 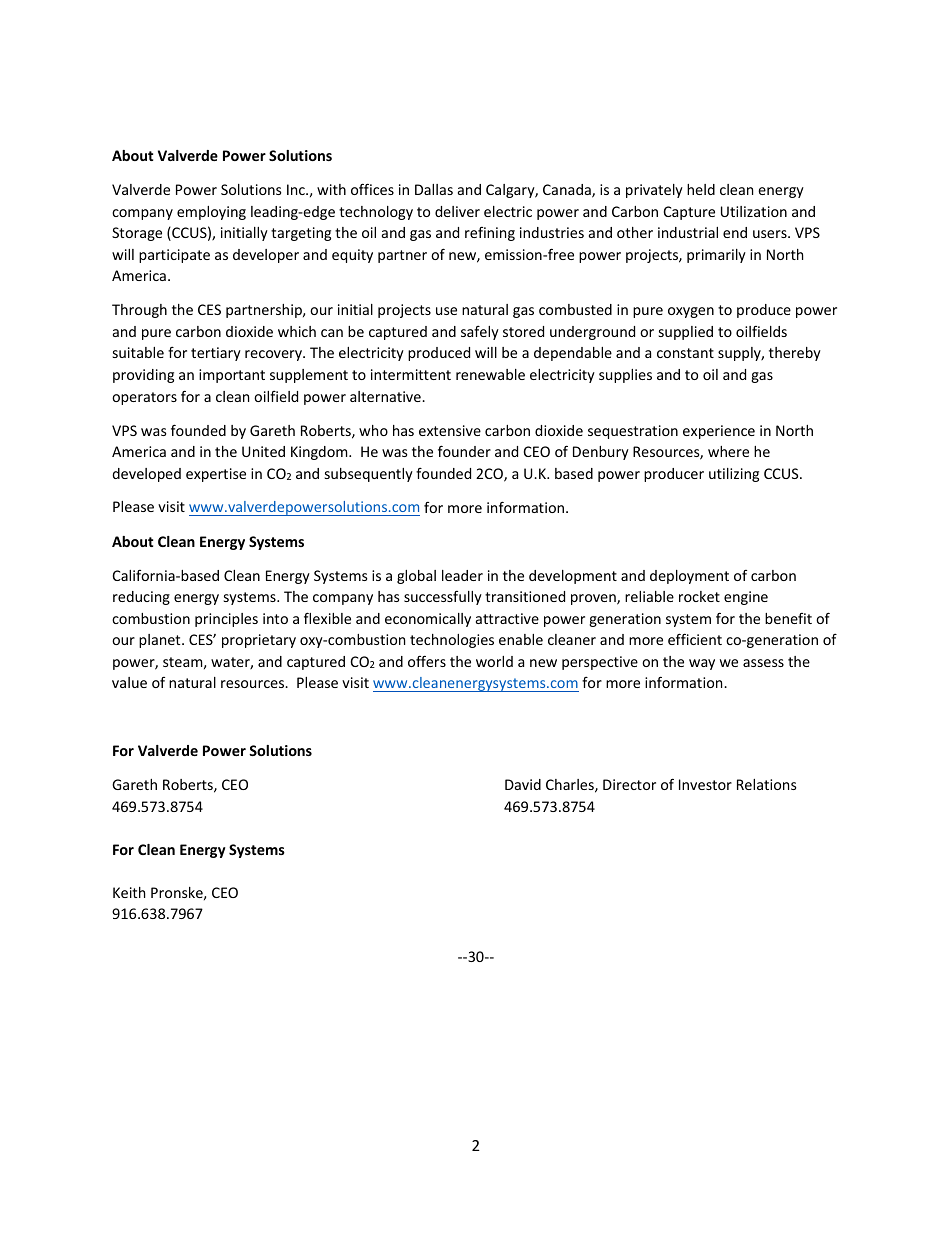 What do you see at coordinates (211, 213) in the document?
I see `employing` at bounding box center [211, 213].
